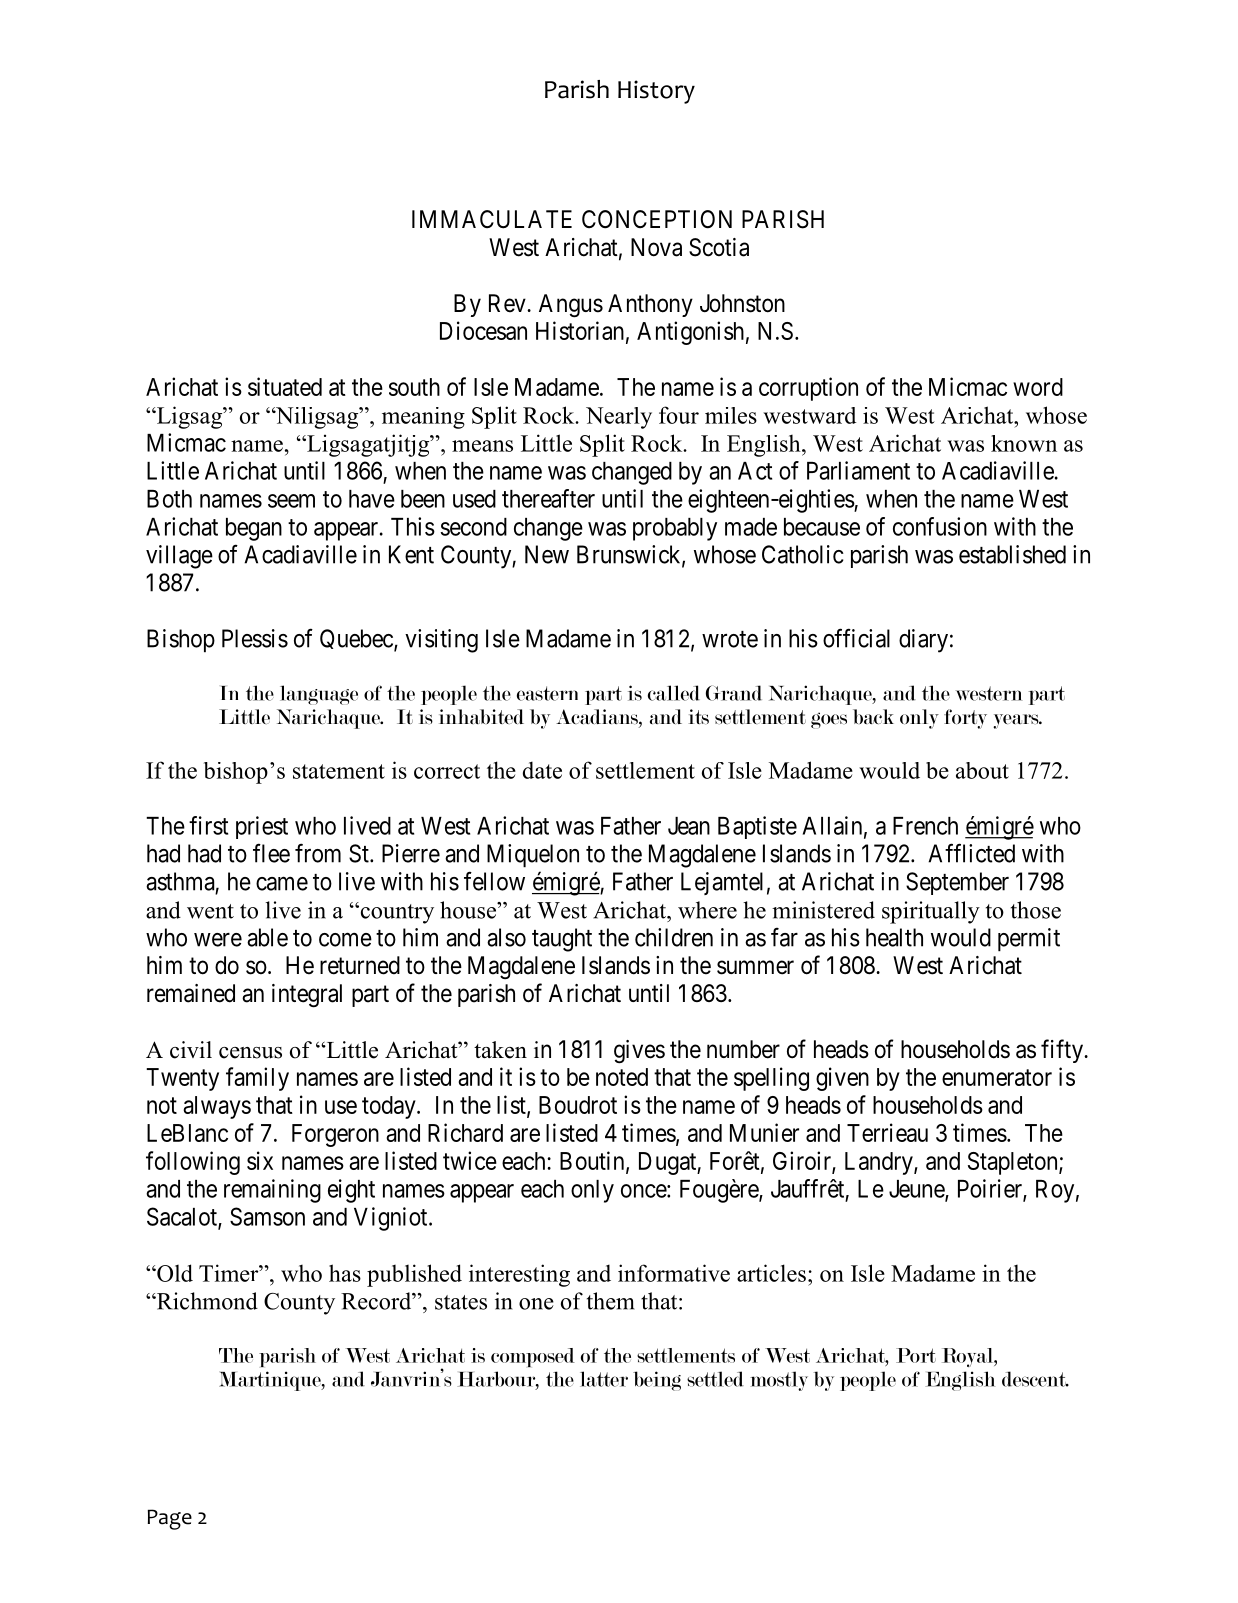 This page has height=1603, width=1238. I want to click on enumerator, so click(997, 1077).
